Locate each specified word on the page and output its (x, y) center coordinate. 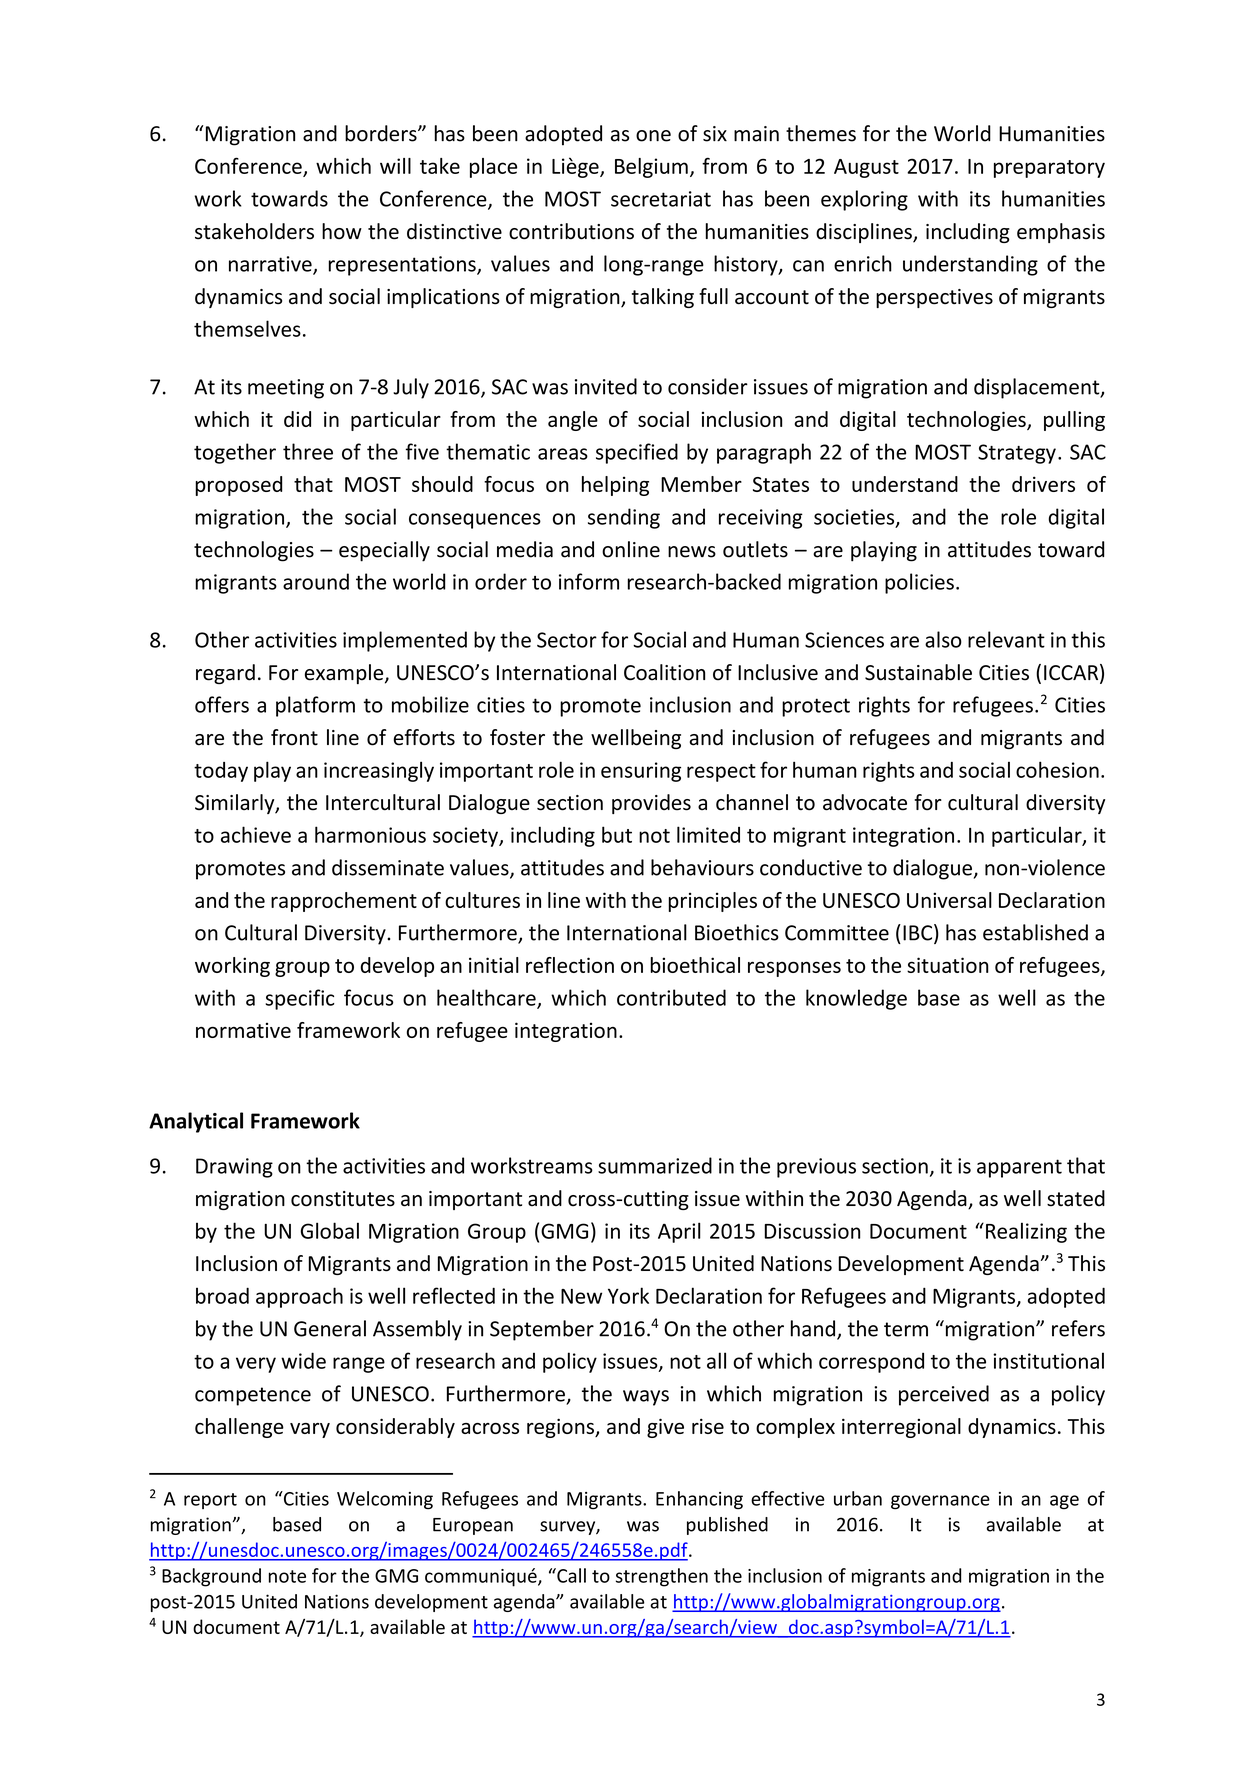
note (287, 1576)
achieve (256, 834)
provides (651, 804)
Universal (949, 900)
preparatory (1049, 169)
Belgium (651, 168)
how (342, 231)
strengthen (662, 1577)
